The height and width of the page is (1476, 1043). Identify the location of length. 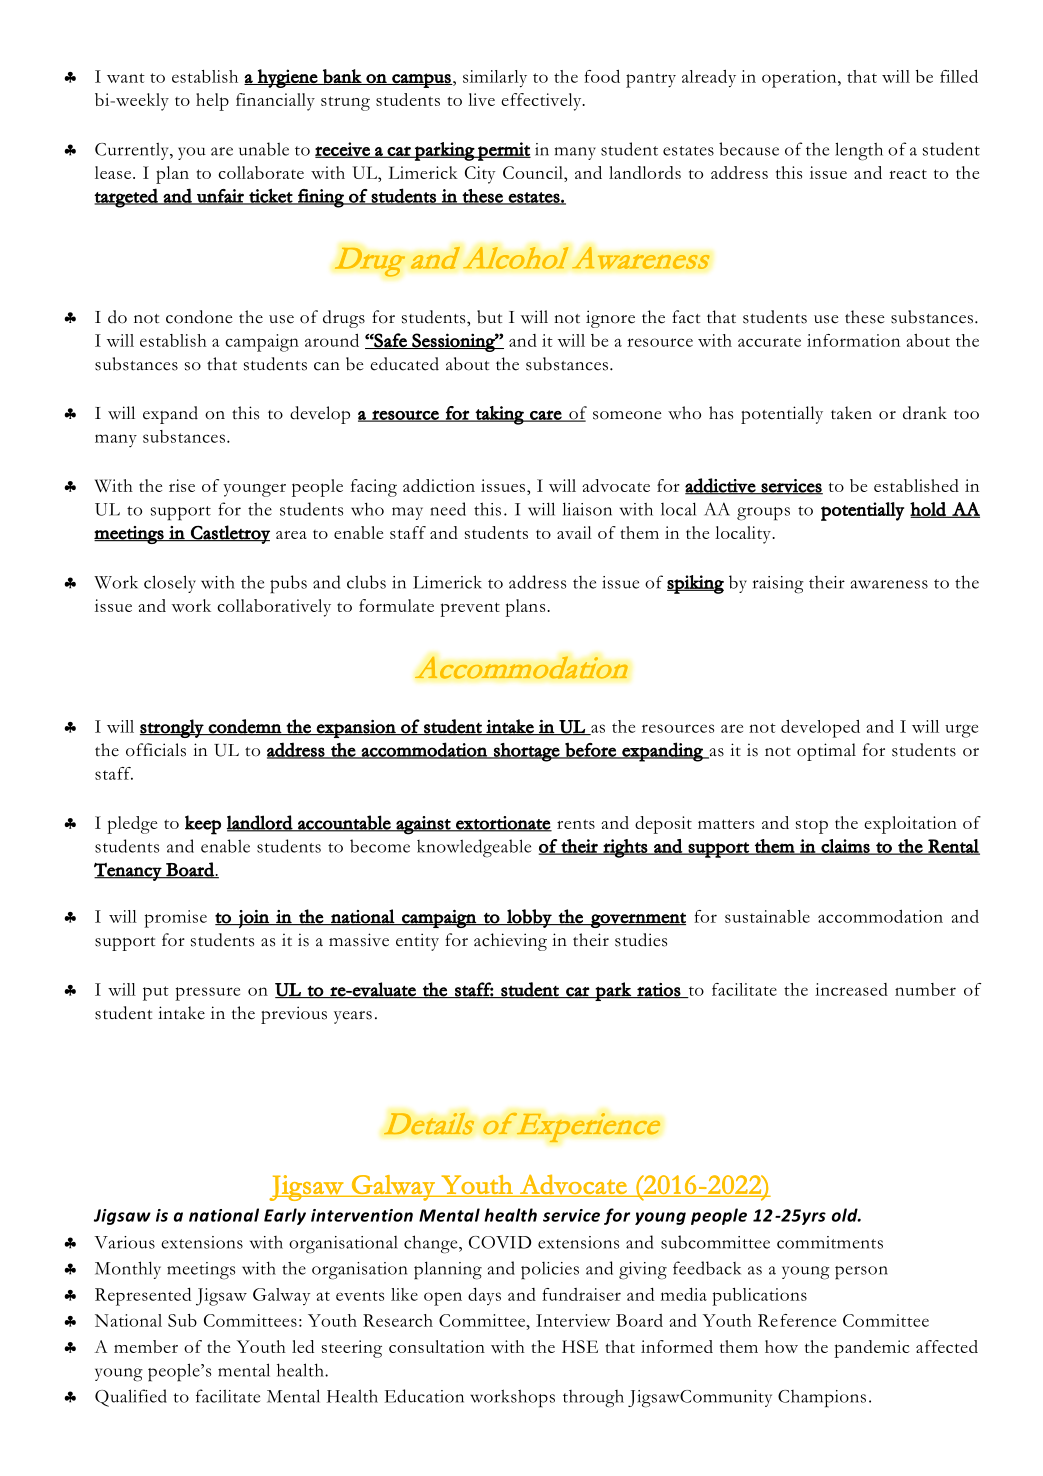
(859, 151).
